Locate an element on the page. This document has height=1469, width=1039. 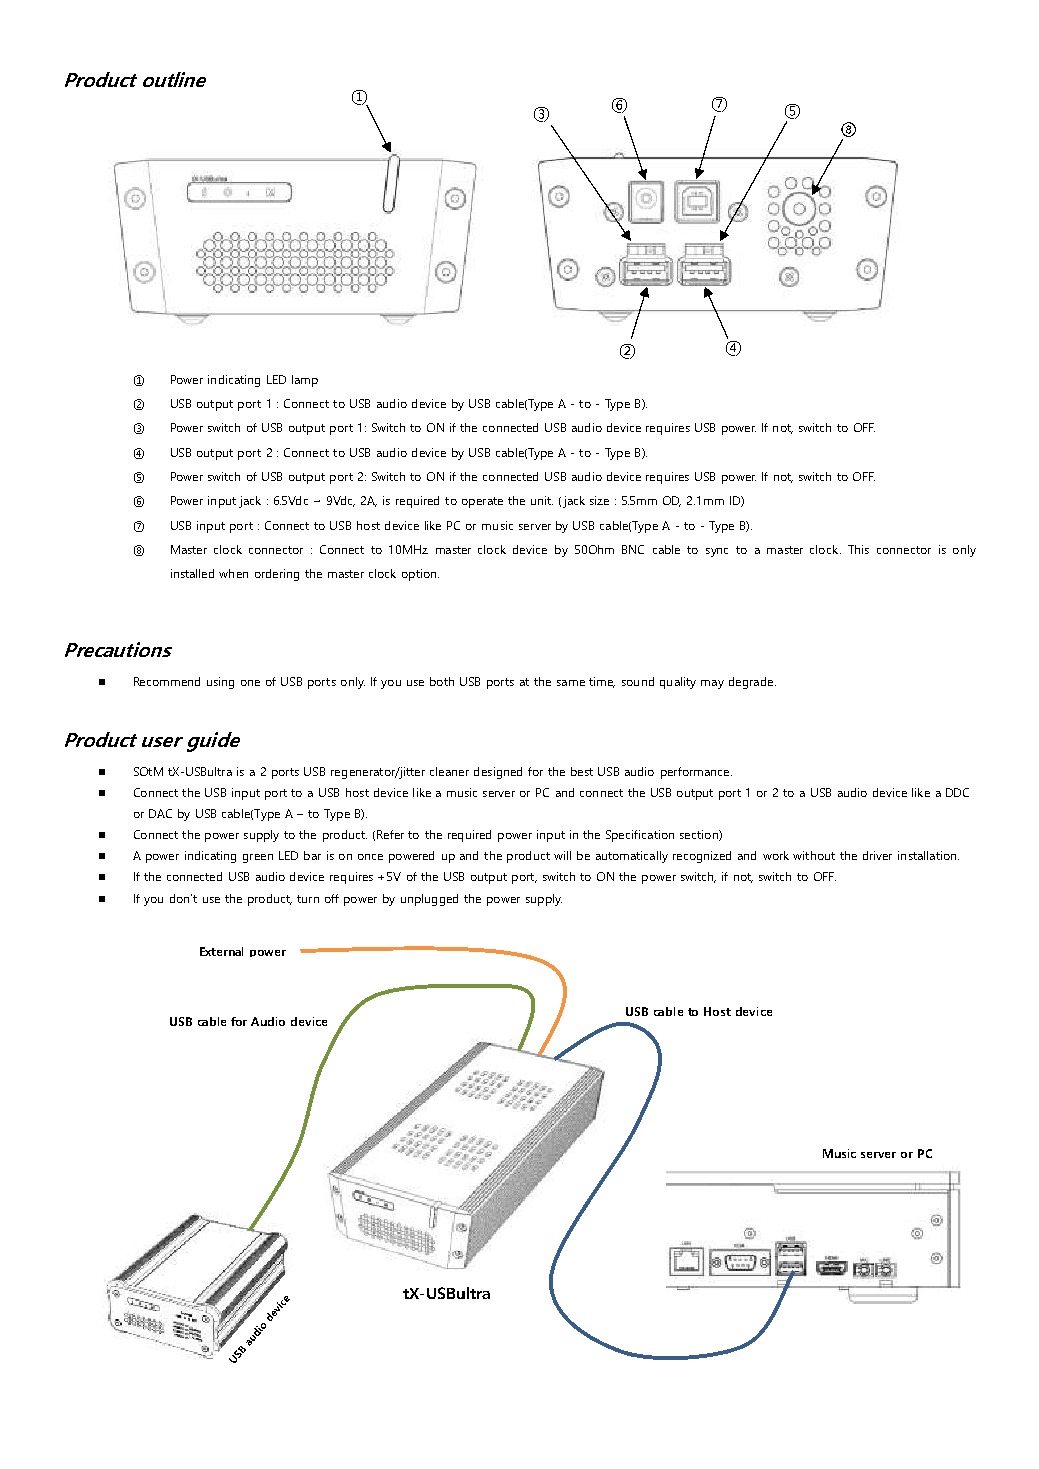
DAC is located at coordinates (160, 813).
